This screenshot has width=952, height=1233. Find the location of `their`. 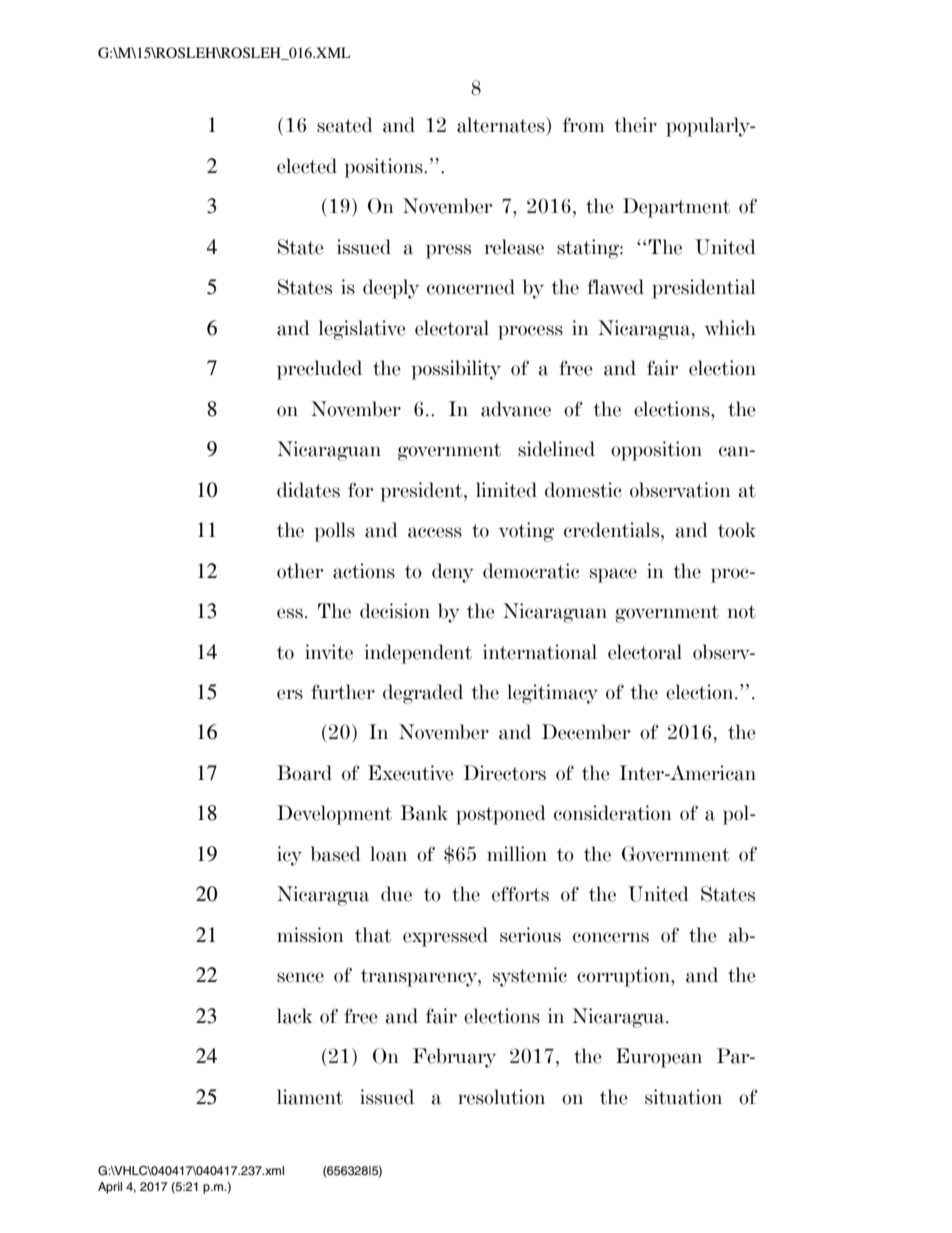

their is located at coordinates (635, 125).
